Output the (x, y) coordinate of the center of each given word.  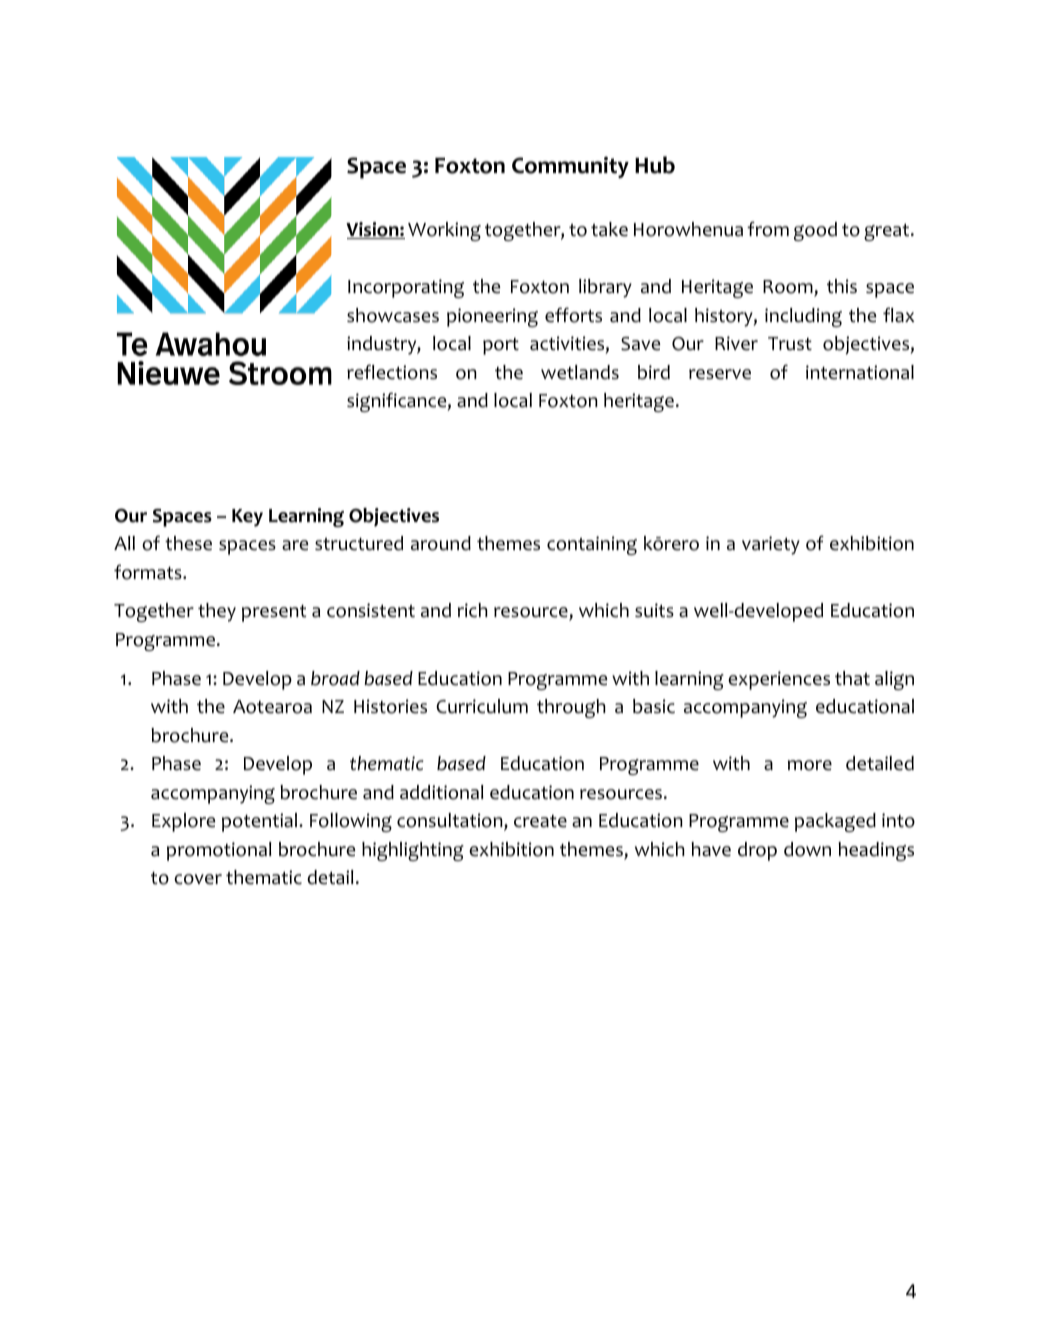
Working (444, 231)
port (501, 346)
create (540, 821)
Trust (790, 344)
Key (247, 518)
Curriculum (482, 706)
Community (570, 167)
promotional (219, 851)
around (441, 543)
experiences (779, 680)
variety (771, 545)
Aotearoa (272, 707)
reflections (392, 372)
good (815, 231)
